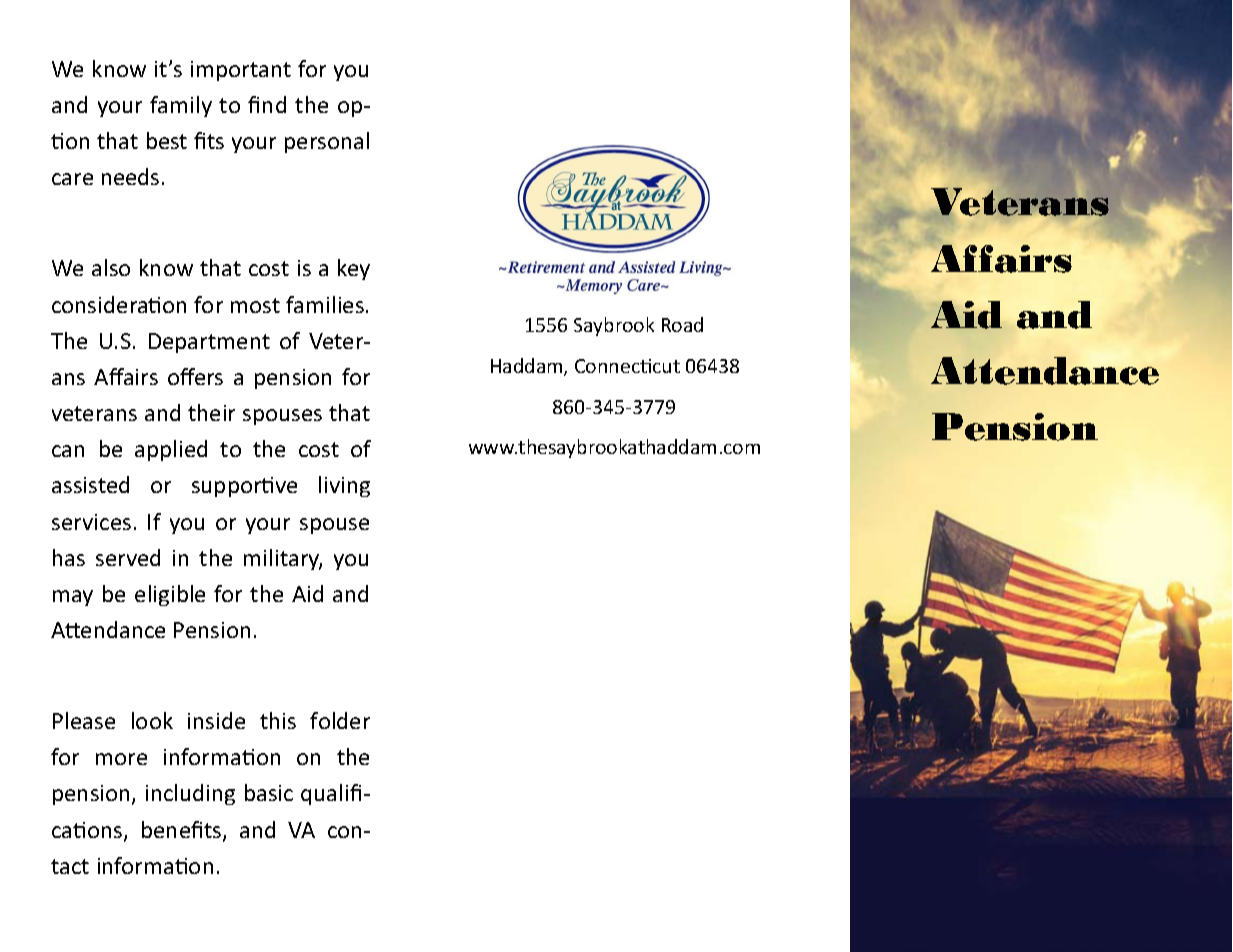  I want to click on living, so click(344, 486).
